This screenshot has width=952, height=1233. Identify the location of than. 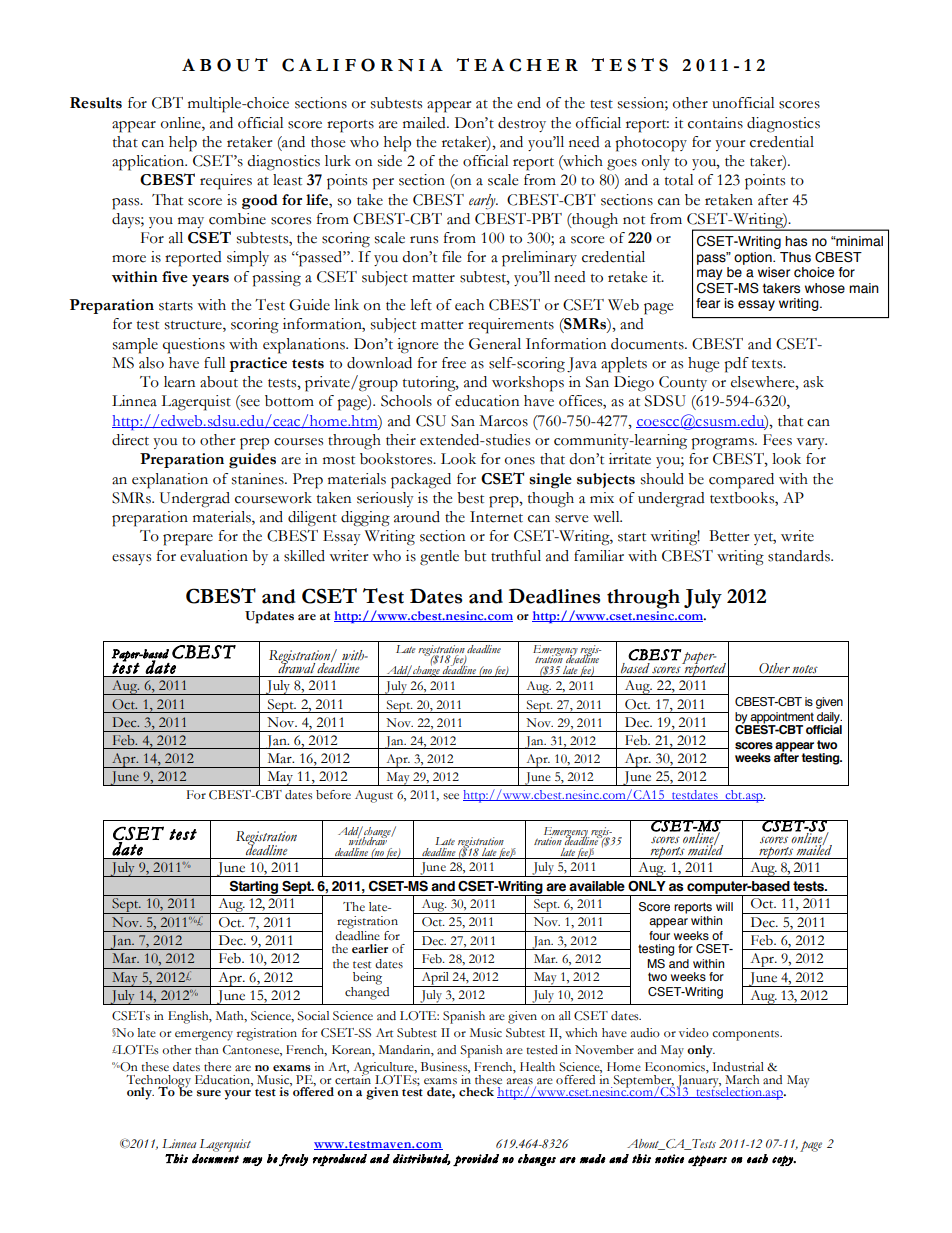
(207, 1050).
